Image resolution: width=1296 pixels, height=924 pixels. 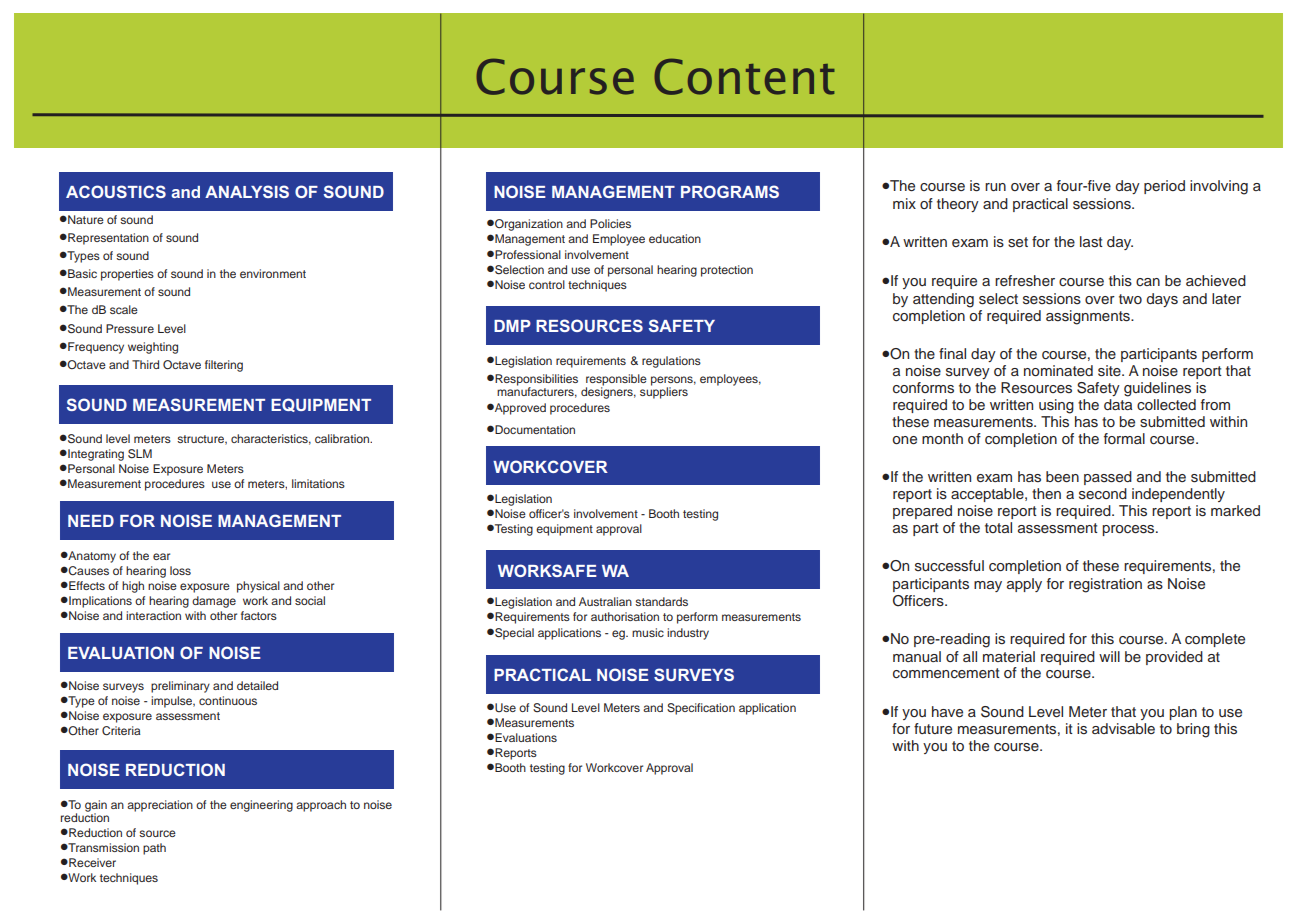 I want to click on ANALYSIS, so click(x=247, y=191).
